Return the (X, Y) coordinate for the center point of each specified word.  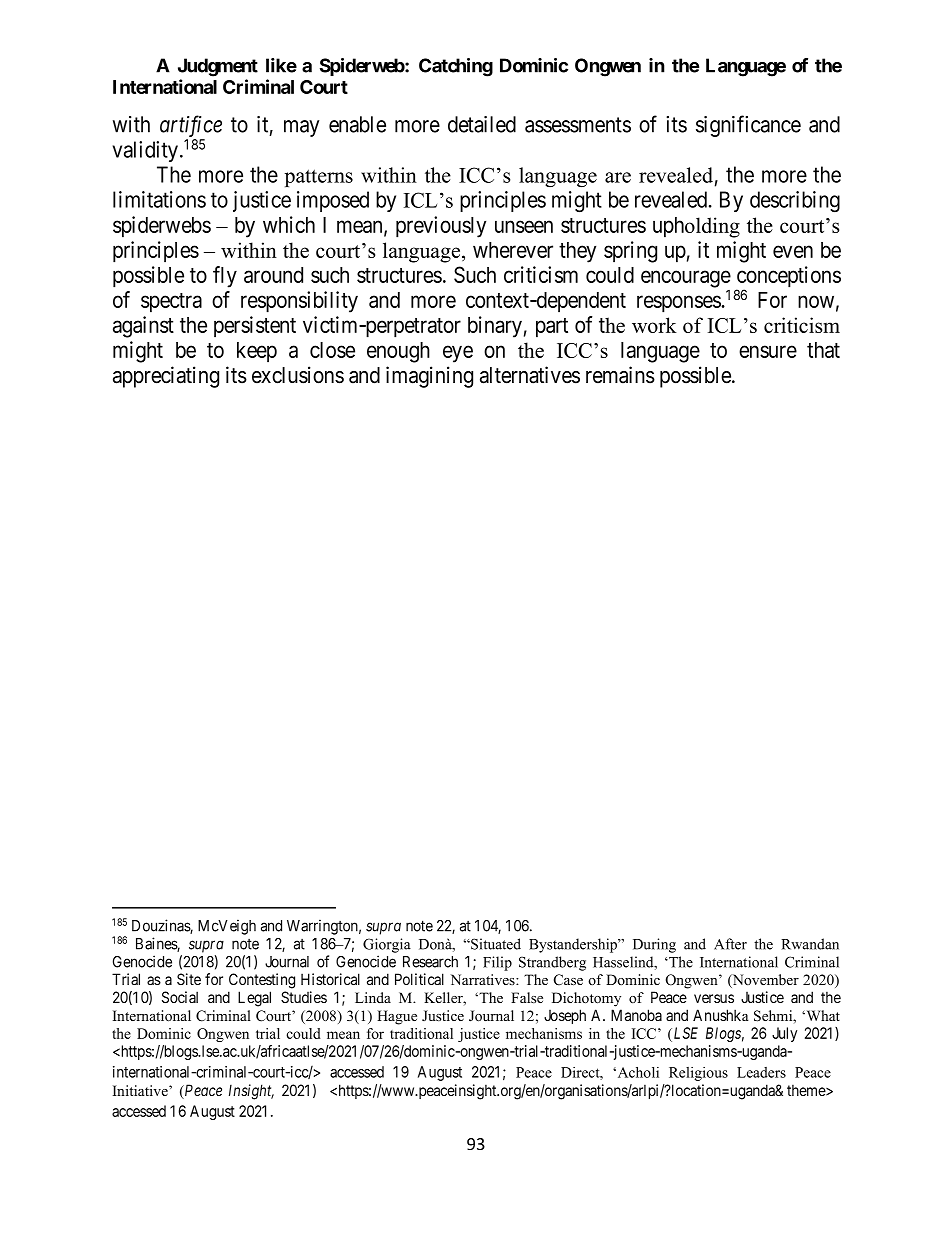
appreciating (166, 377)
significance (748, 126)
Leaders (761, 1072)
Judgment (218, 67)
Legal (254, 999)
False (527, 997)
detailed (482, 124)
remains (620, 375)
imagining (429, 377)
